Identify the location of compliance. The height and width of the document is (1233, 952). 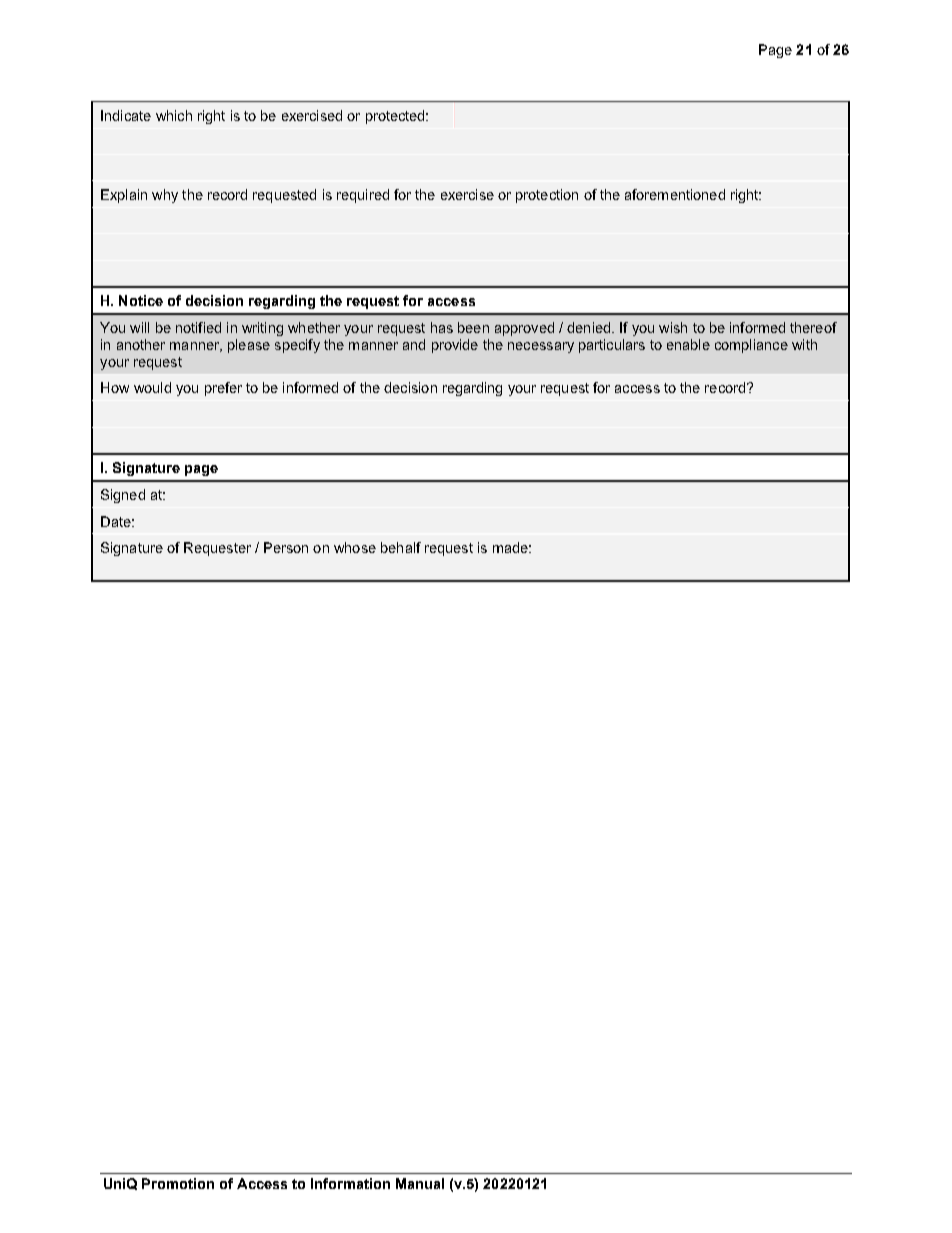
(751, 346).
